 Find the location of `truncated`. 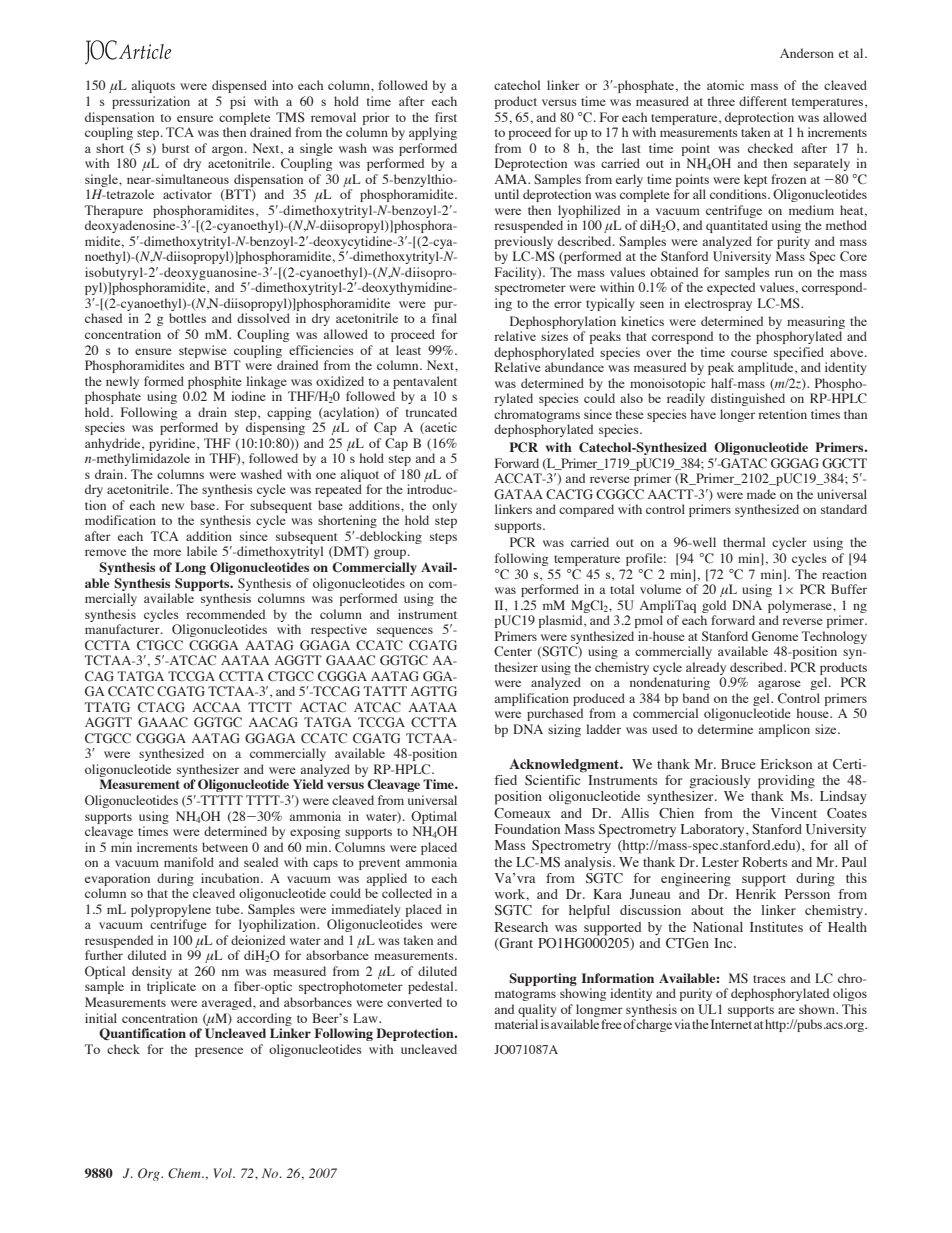

truncated is located at coordinates (431, 412).
